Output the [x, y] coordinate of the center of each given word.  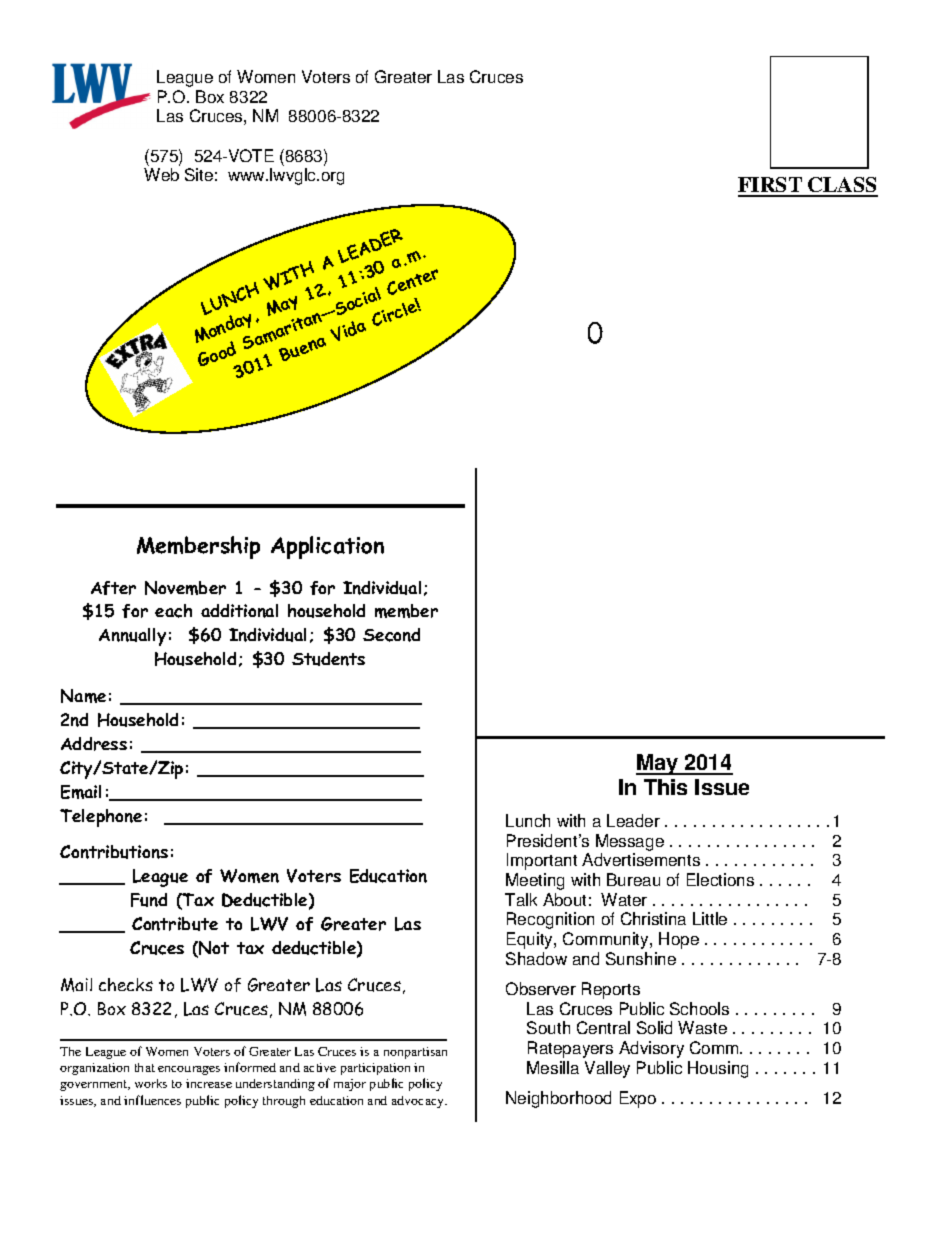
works [151, 1083]
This [665, 787]
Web [161, 174]
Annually [132, 637]
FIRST [771, 186]
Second [391, 635]
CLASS [842, 186]
